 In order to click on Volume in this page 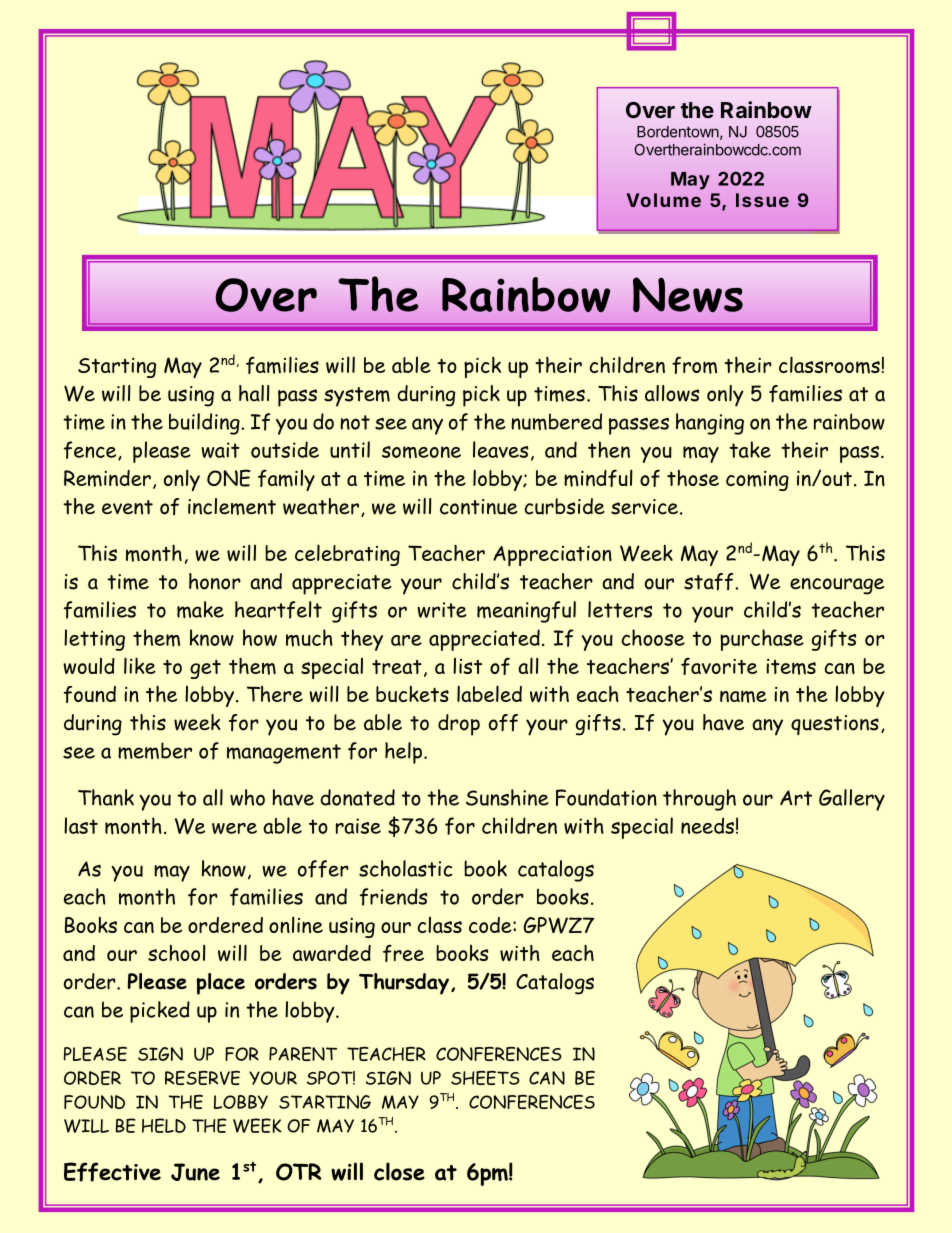, I will do `click(663, 200)`.
